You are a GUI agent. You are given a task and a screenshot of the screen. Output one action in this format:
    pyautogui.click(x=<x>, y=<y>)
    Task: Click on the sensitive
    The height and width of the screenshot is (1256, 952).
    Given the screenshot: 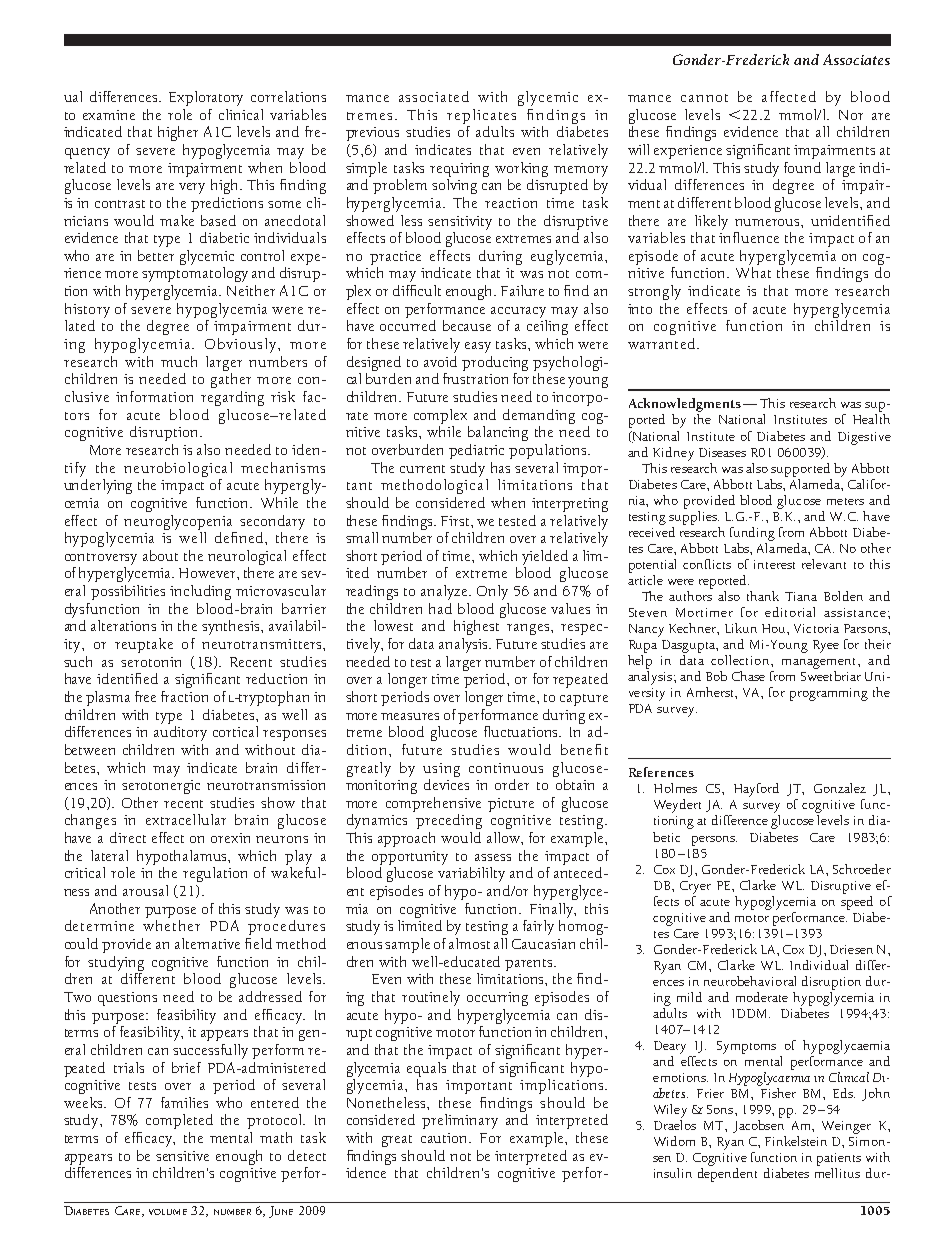 What is the action you would take?
    pyautogui.click(x=182, y=1156)
